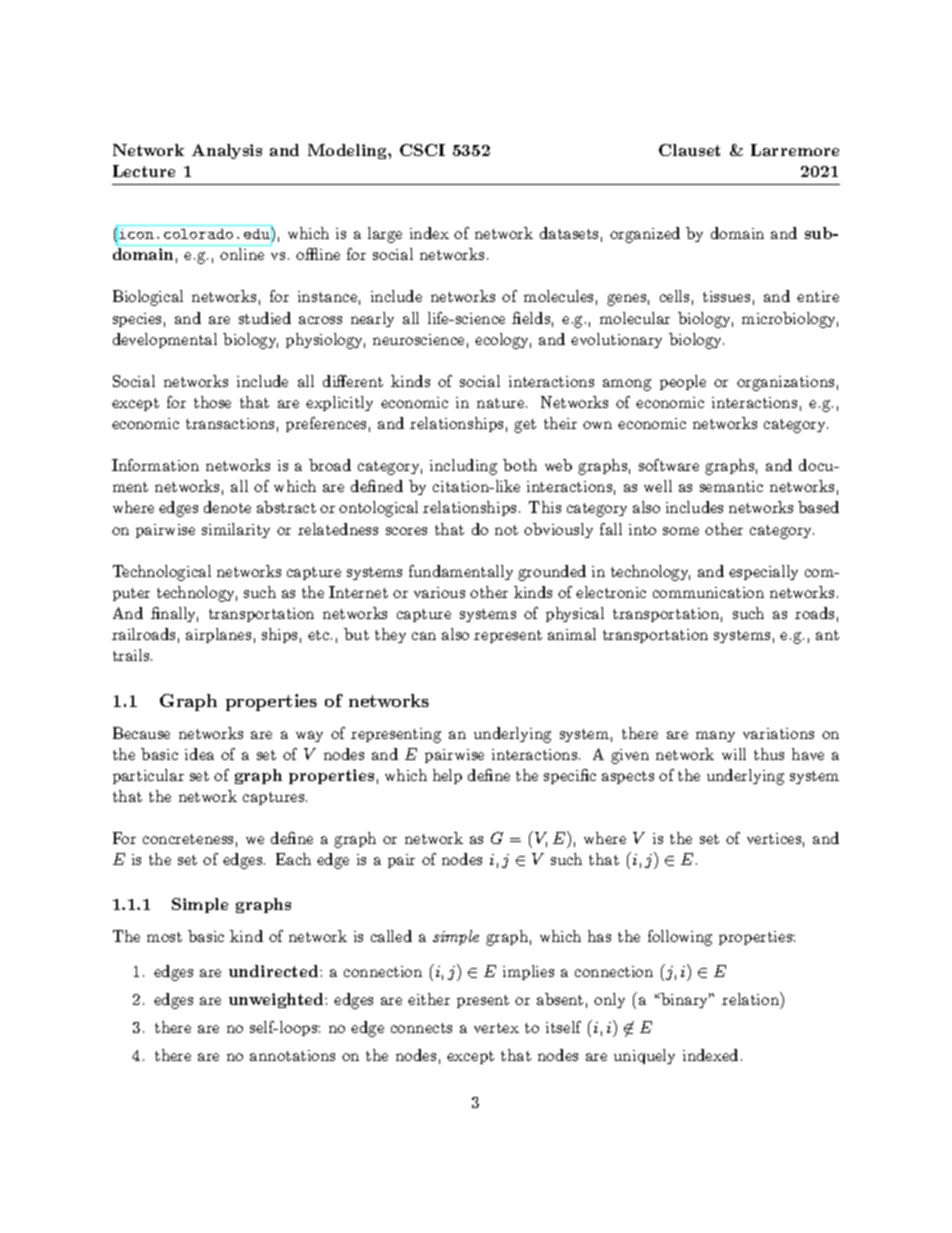  Describe the element at coordinates (447, 776) in the document. I see `help` at that location.
